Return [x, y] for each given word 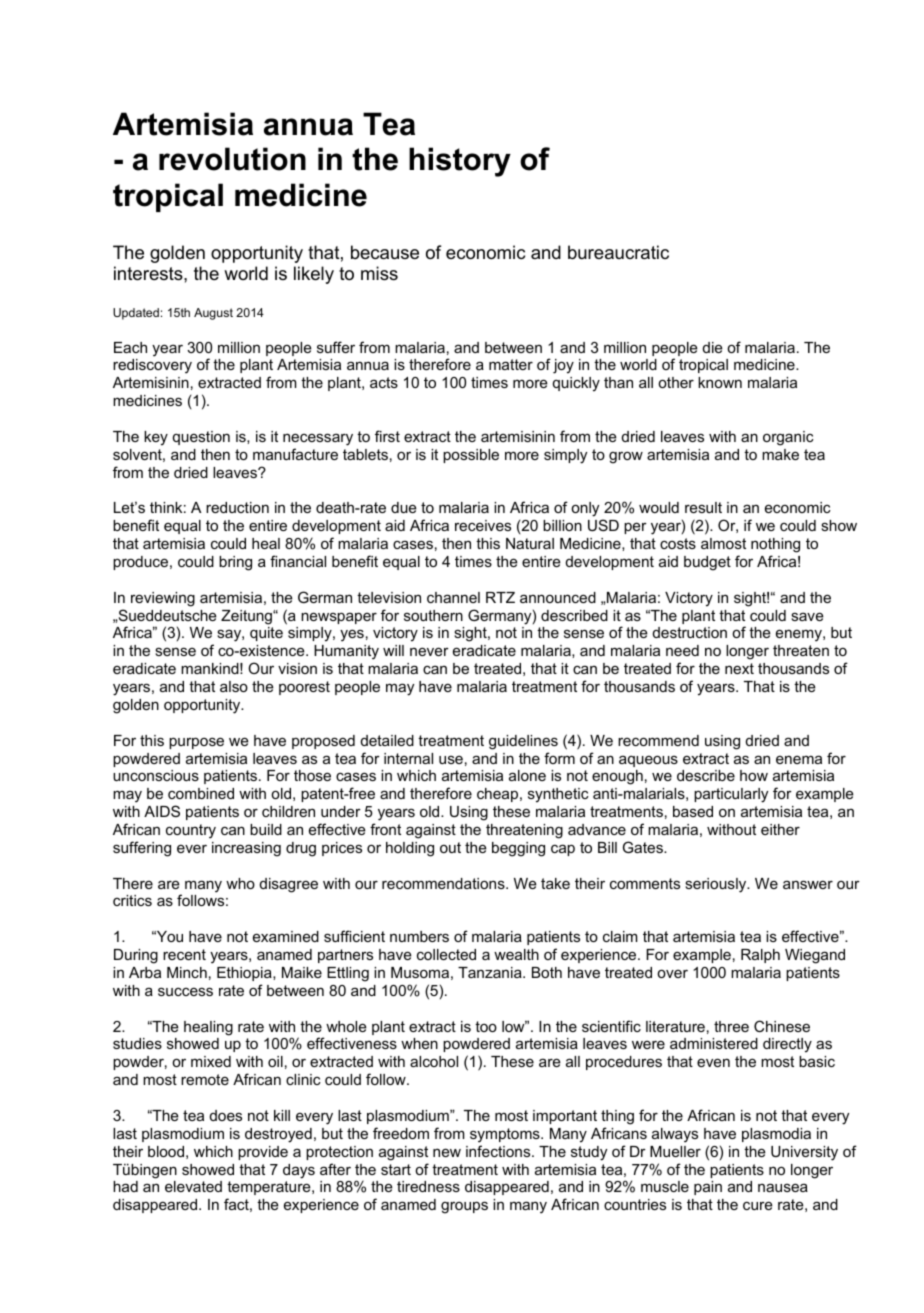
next [739, 668]
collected [446, 954]
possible [471, 456]
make [780, 454]
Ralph [760, 956]
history [460, 162]
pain [708, 1188]
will [393, 650]
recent [184, 954]
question [201, 438]
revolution [232, 159]
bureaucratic [618, 252]
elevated [193, 1186]
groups [464, 1207]
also [234, 686]
